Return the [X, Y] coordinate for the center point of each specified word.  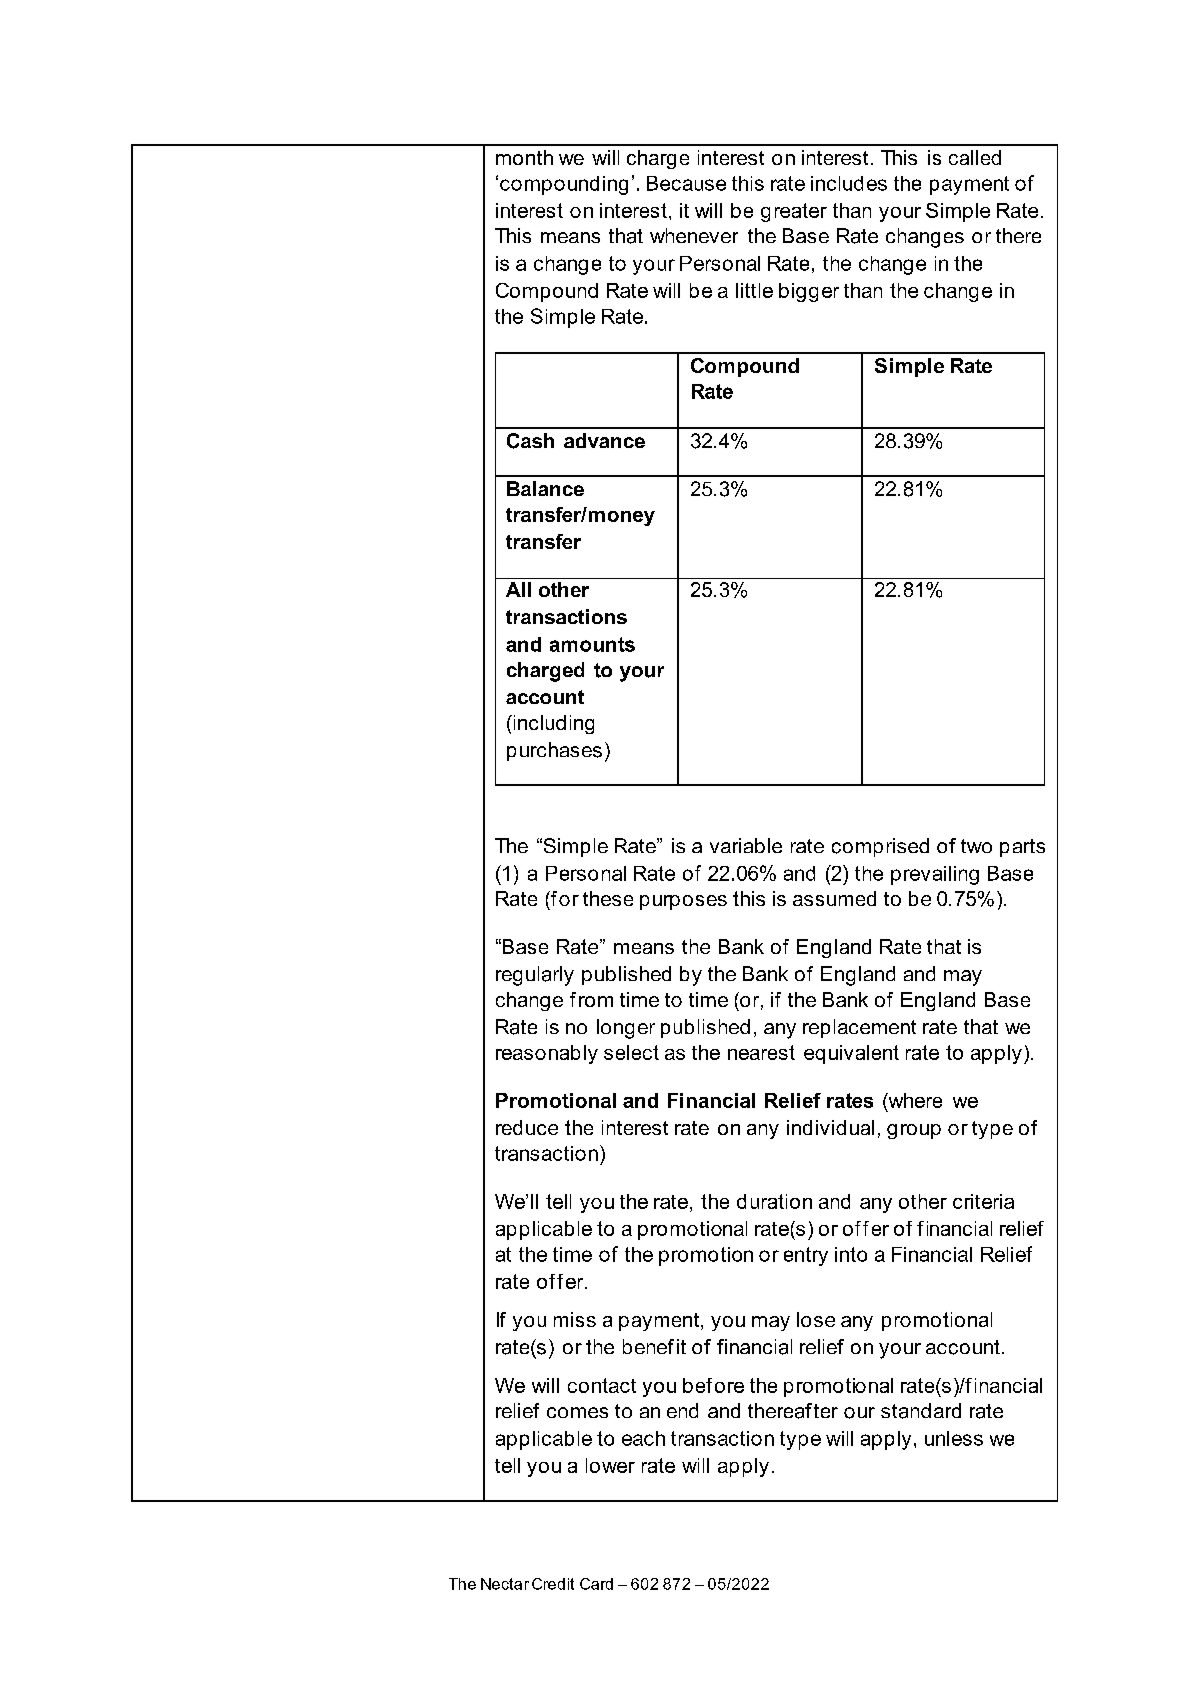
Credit [553, 1584]
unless [954, 1438]
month [524, 157]
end [682, 1410]
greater [794, 212]
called [975, 157]
